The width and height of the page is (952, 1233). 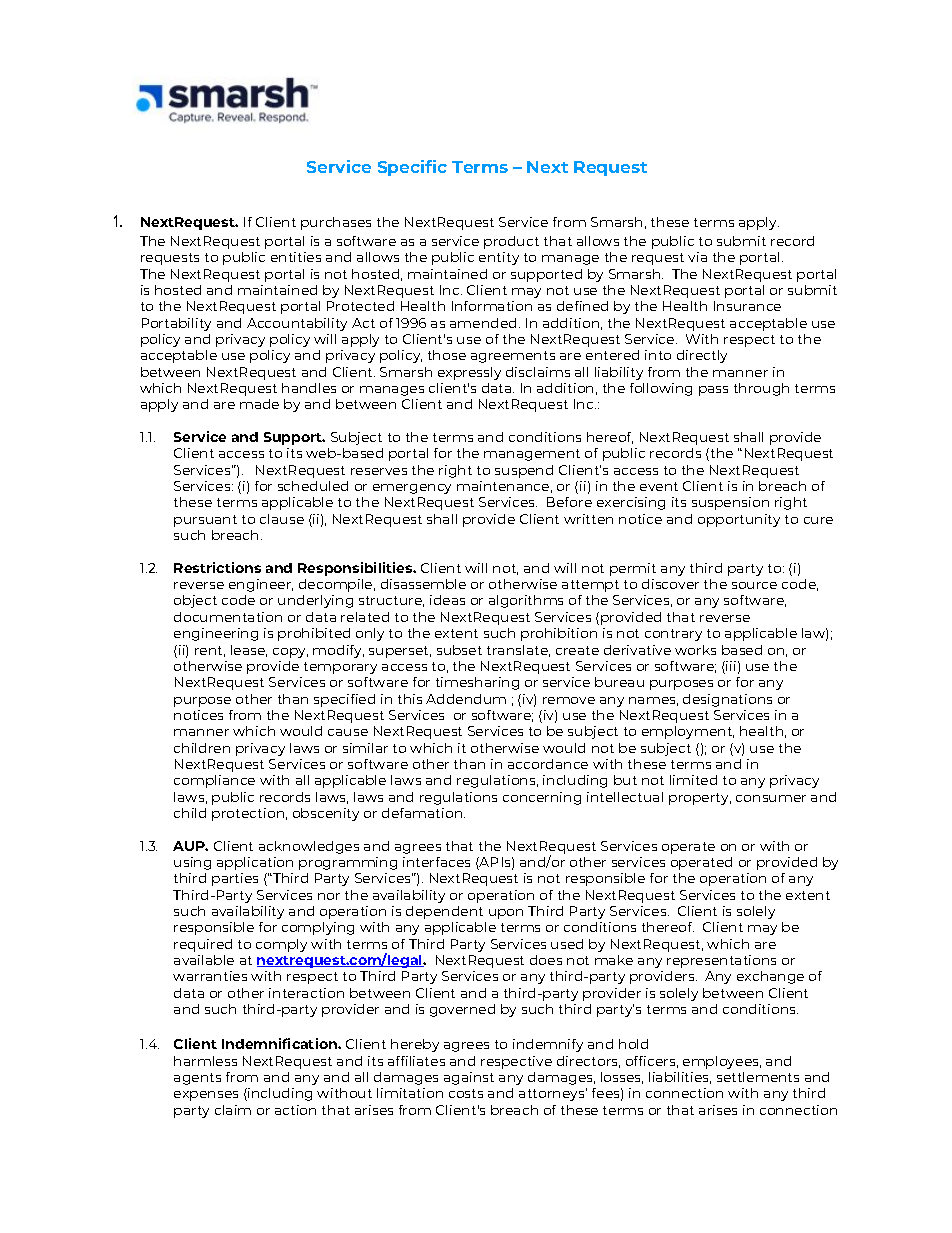 What do you see at coordinates (282, 519) in the page?
I see `clause` at bounding box center [282, 519].
